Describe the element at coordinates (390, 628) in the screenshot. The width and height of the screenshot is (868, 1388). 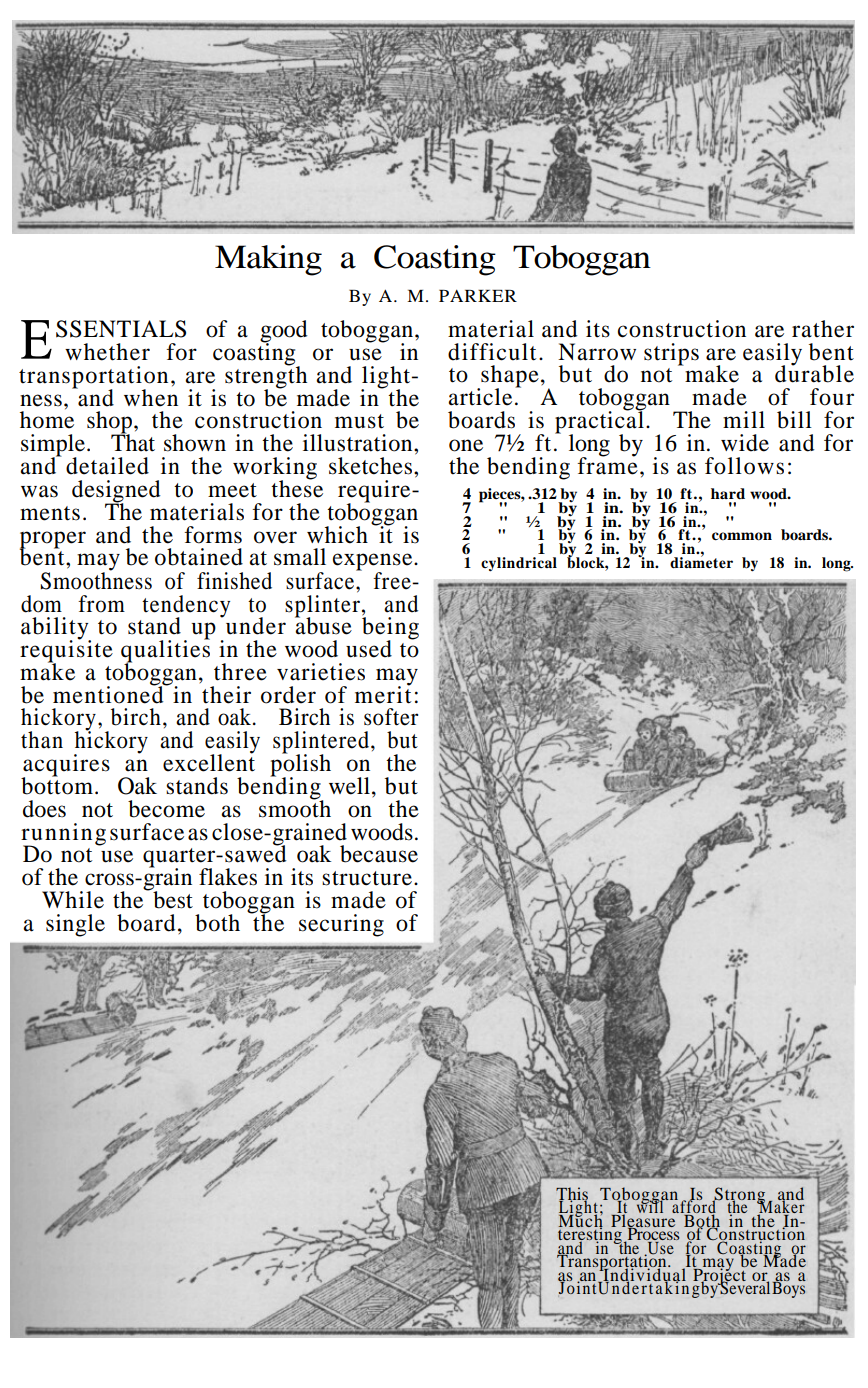
I see `being` at that location.
